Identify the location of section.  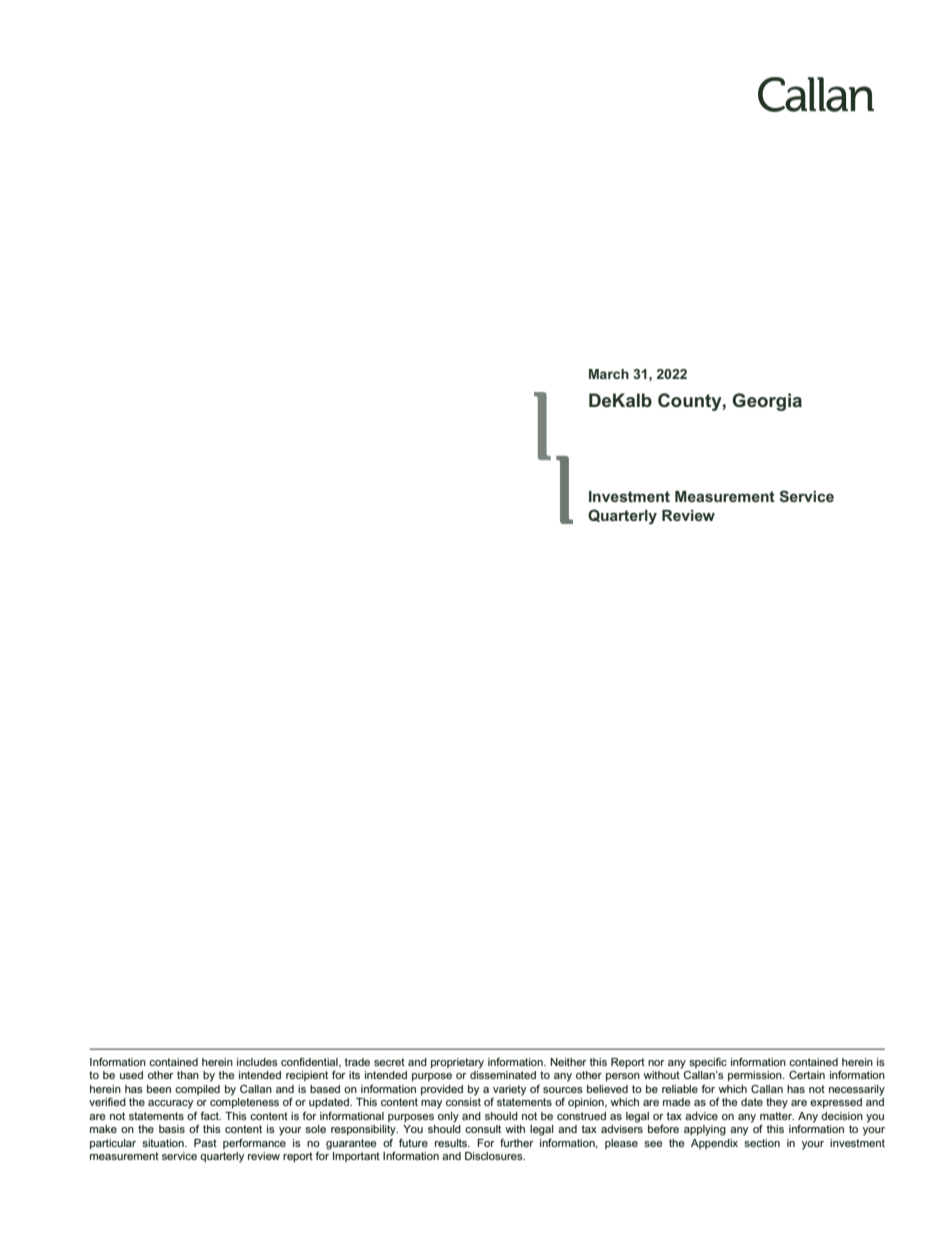
(762, 1143).
